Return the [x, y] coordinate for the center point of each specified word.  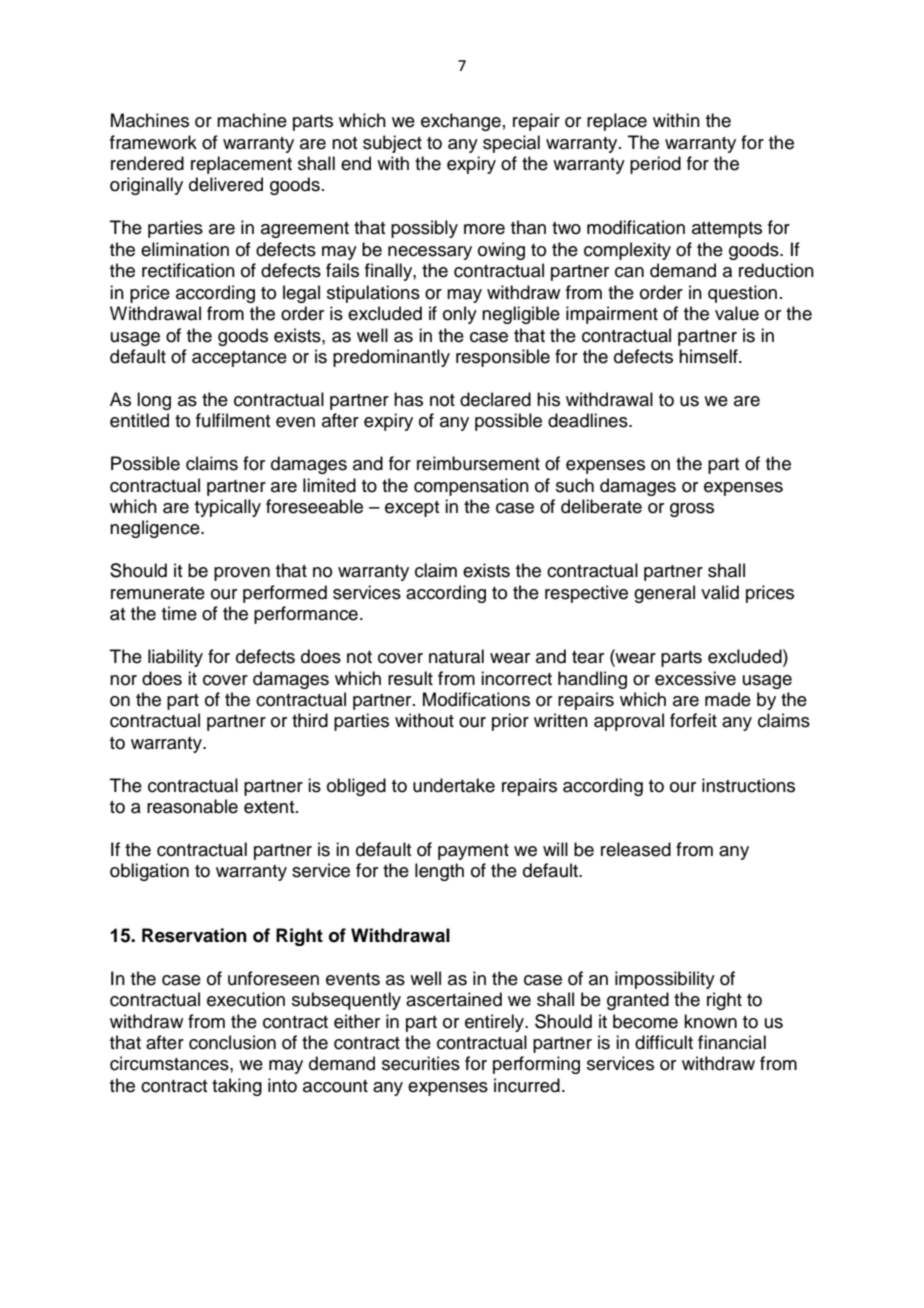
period [655, 165]
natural [456, 656]
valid [720, 592]
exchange [461, 122]
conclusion [232, 1042]
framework [153, 142]
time [179, 613]
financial [732, 1042]
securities [421, 1063]
